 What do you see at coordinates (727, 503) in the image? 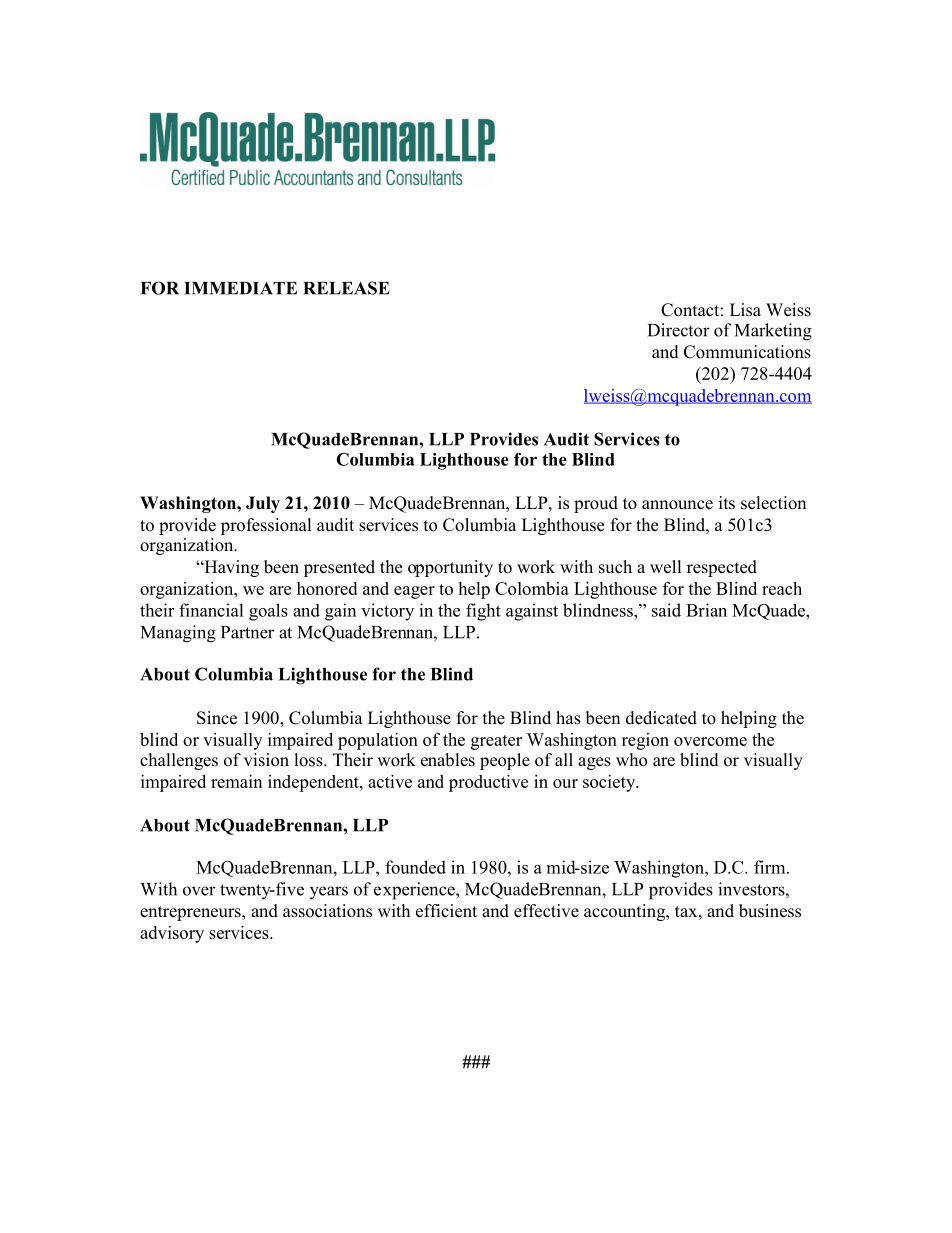
I see `its` at bounding box center [727, 503].
